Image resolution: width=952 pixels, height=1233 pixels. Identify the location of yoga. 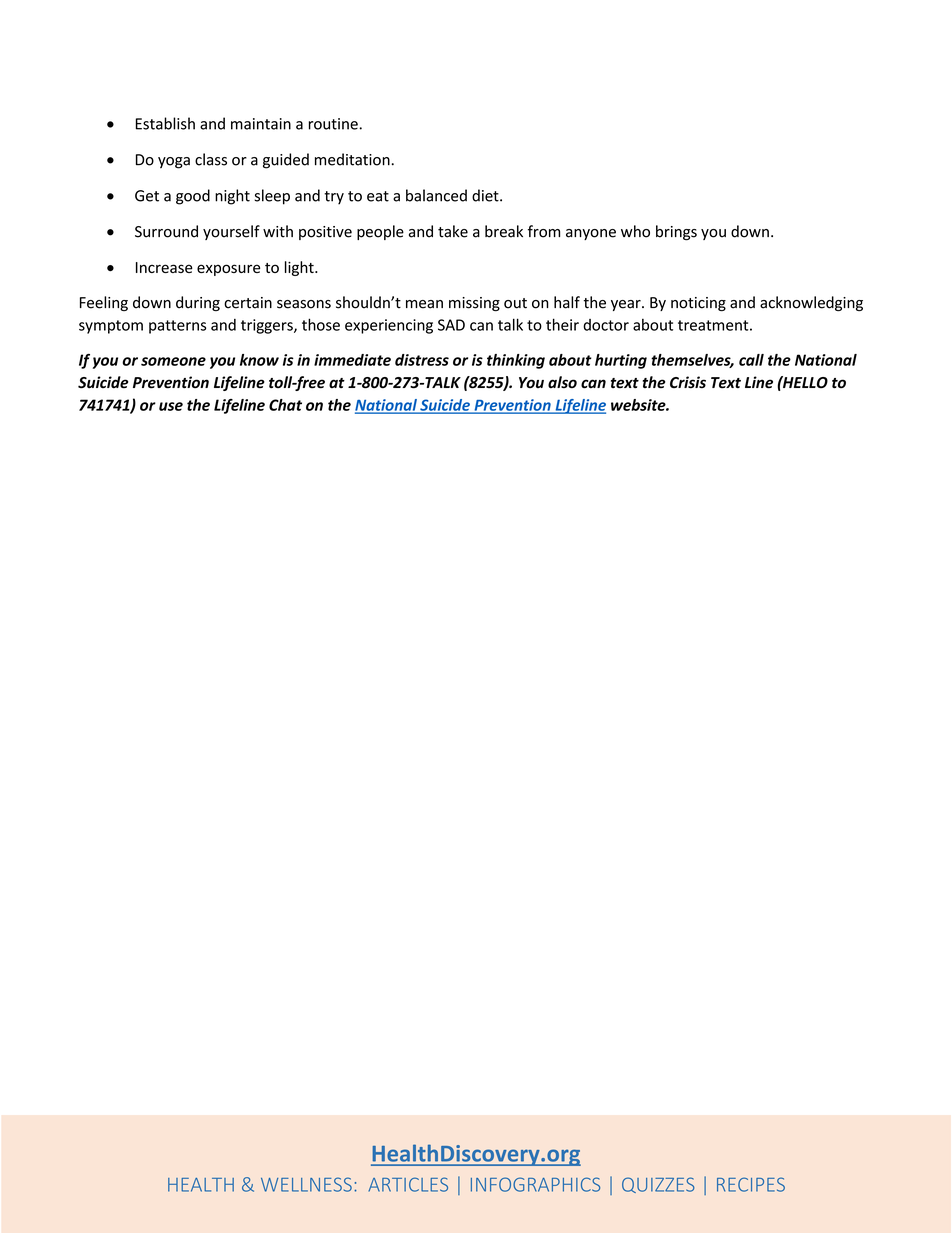
(174, 163).
